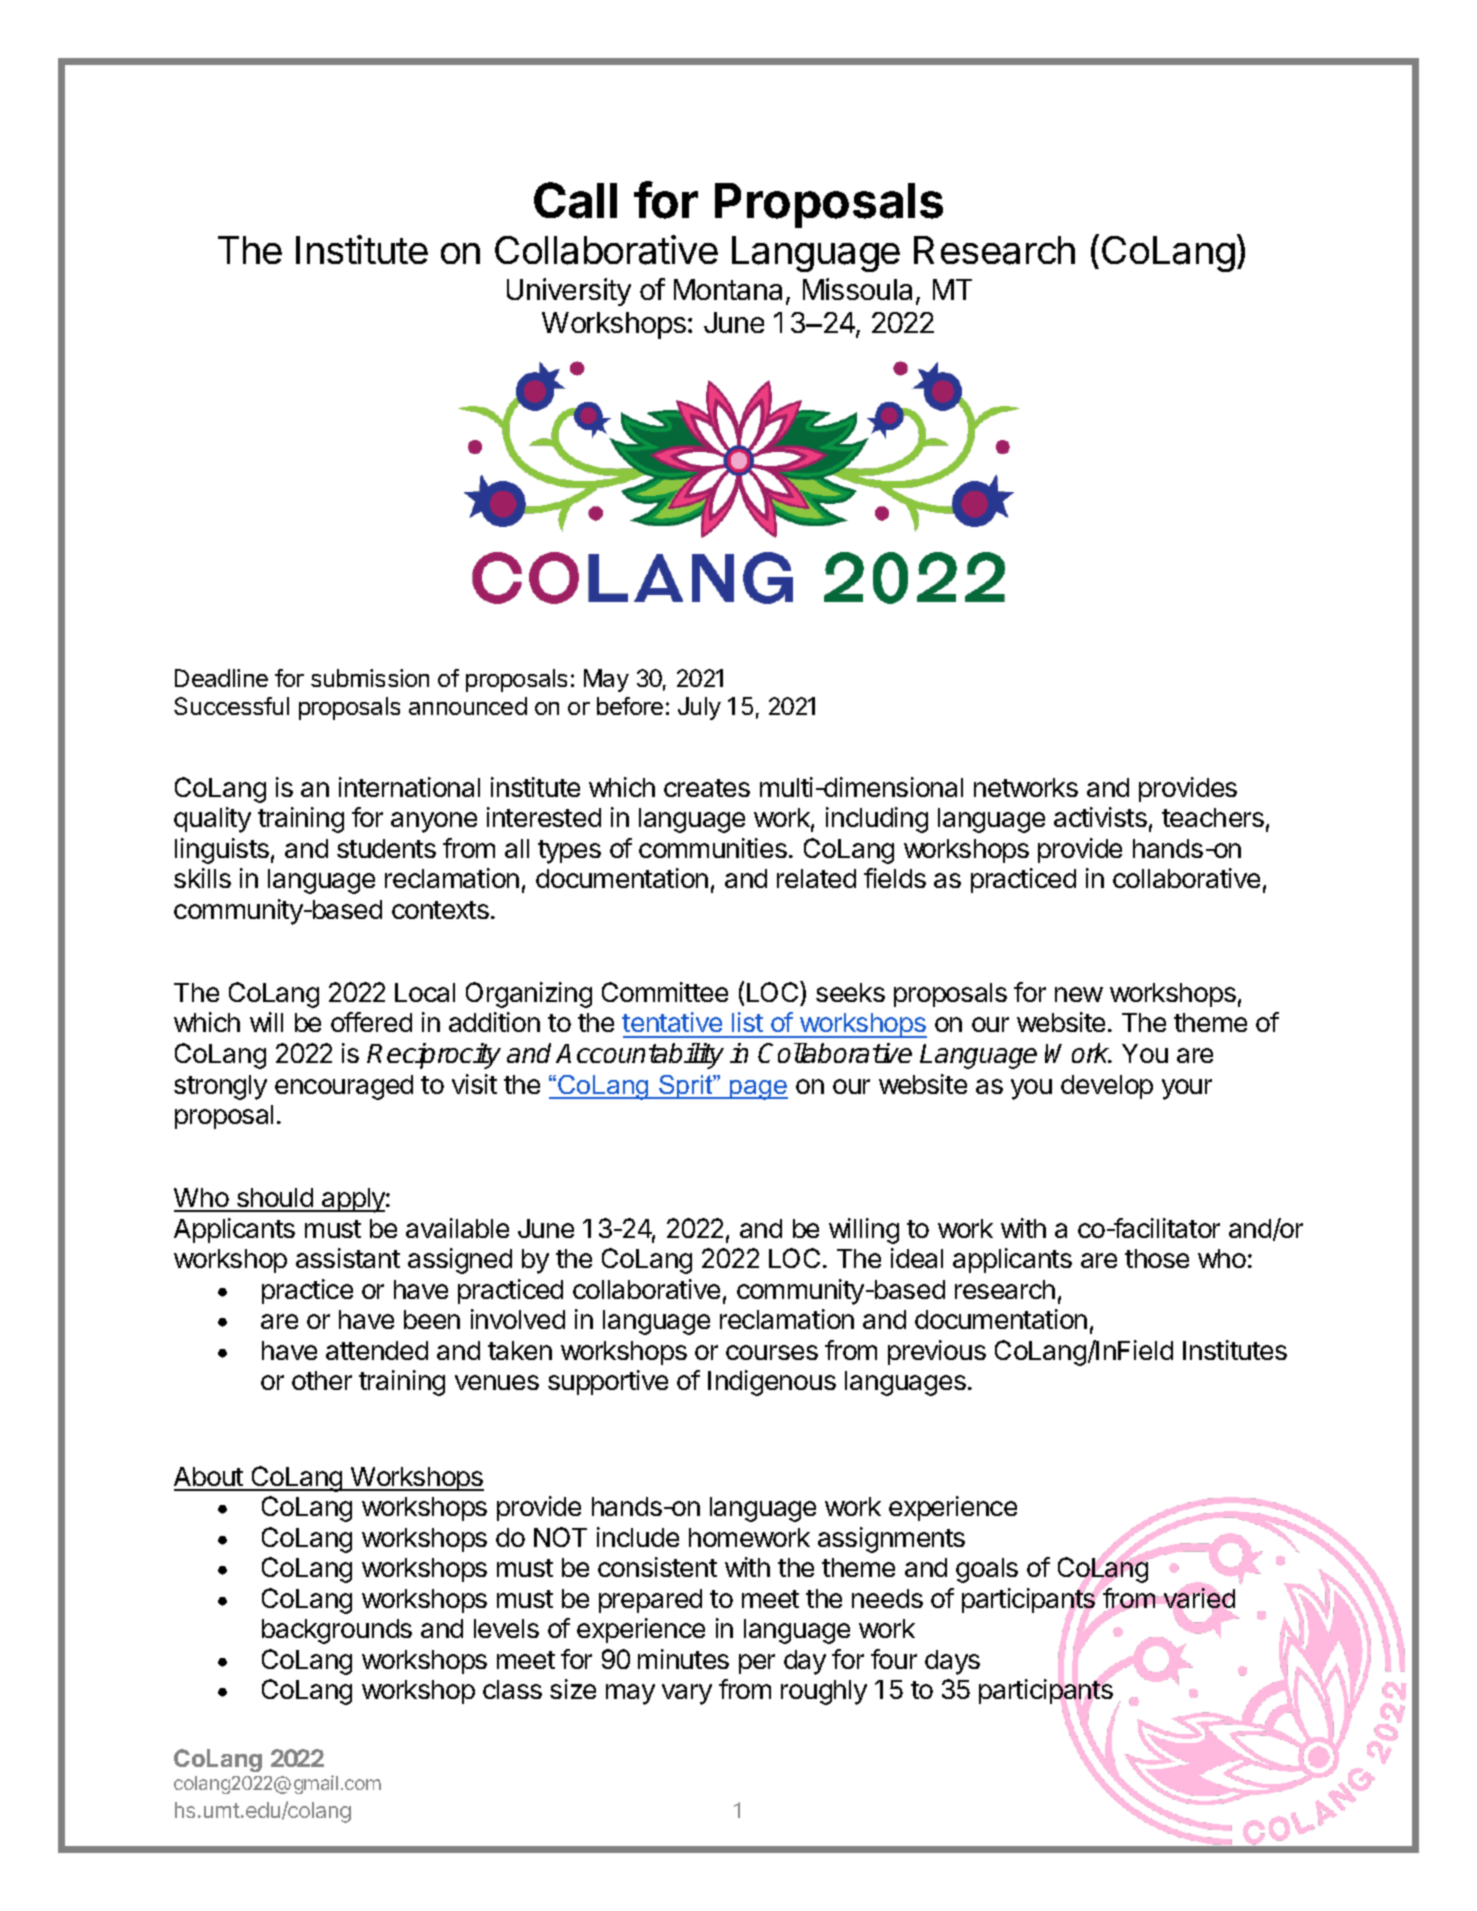 This screenshot has height=1911, width=1477. I want to click on Committee, so click(665, 992).
